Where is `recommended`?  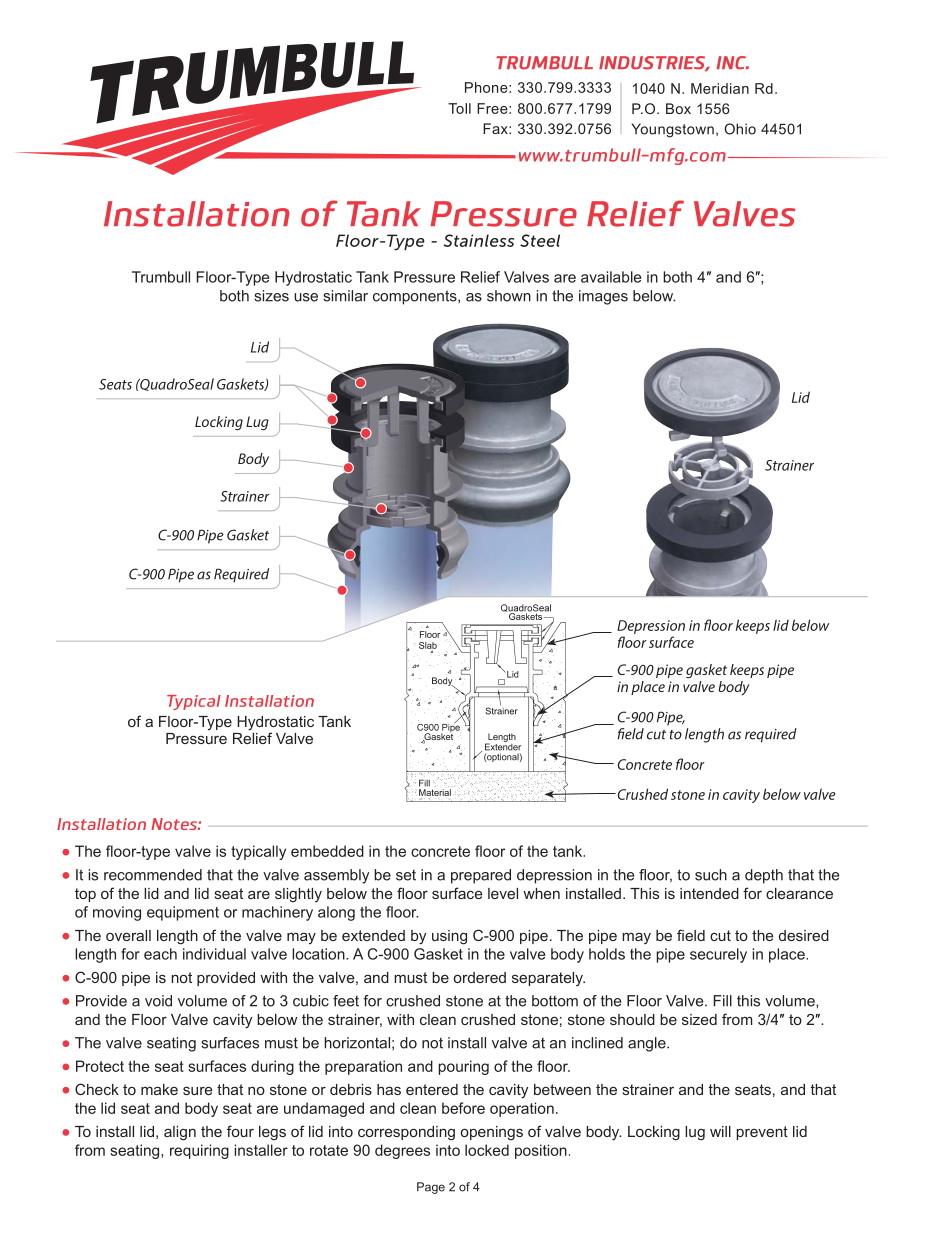
recommended is located at coordinates (153, 875).
